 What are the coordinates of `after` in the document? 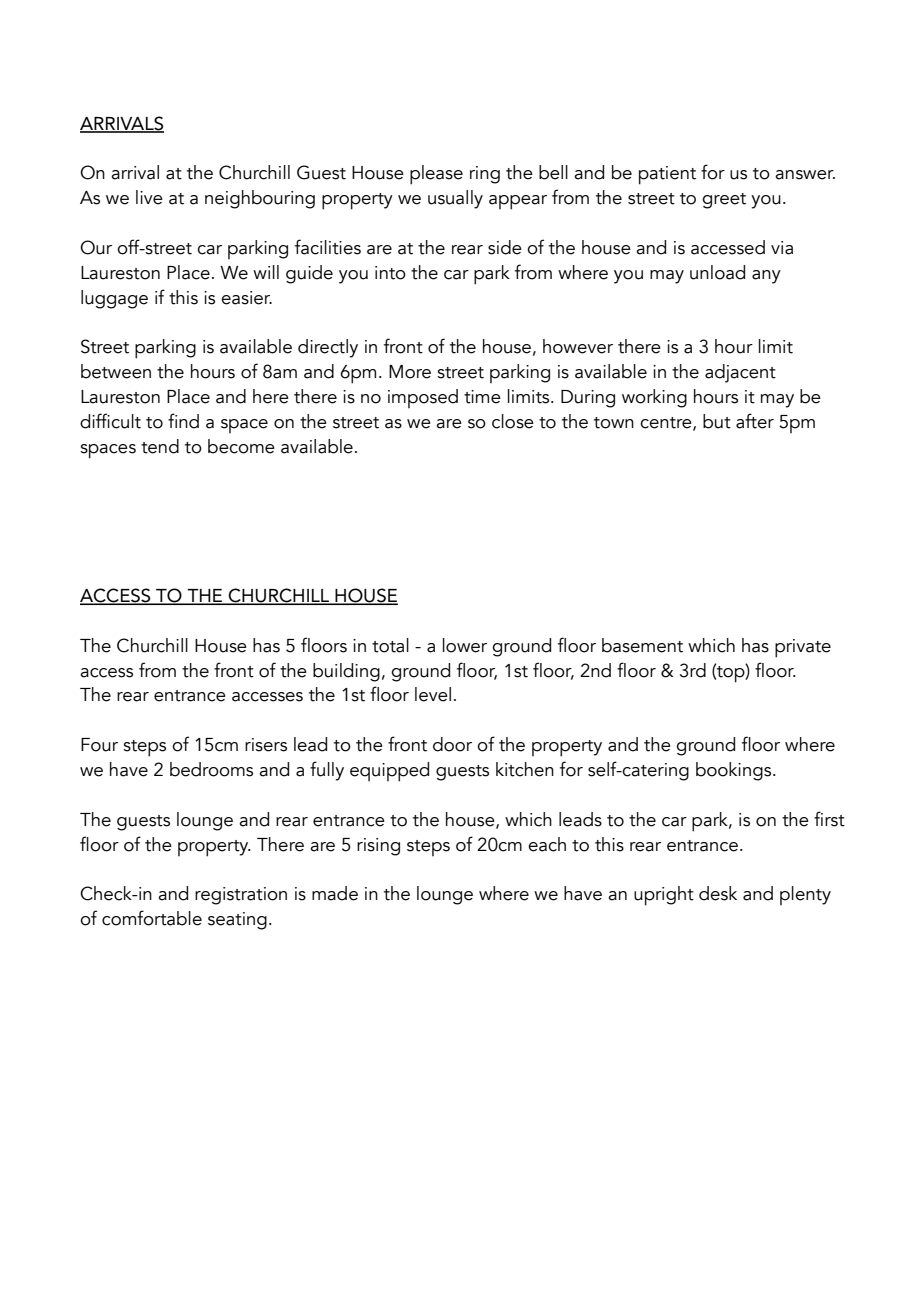 It's located at (755, 421).
